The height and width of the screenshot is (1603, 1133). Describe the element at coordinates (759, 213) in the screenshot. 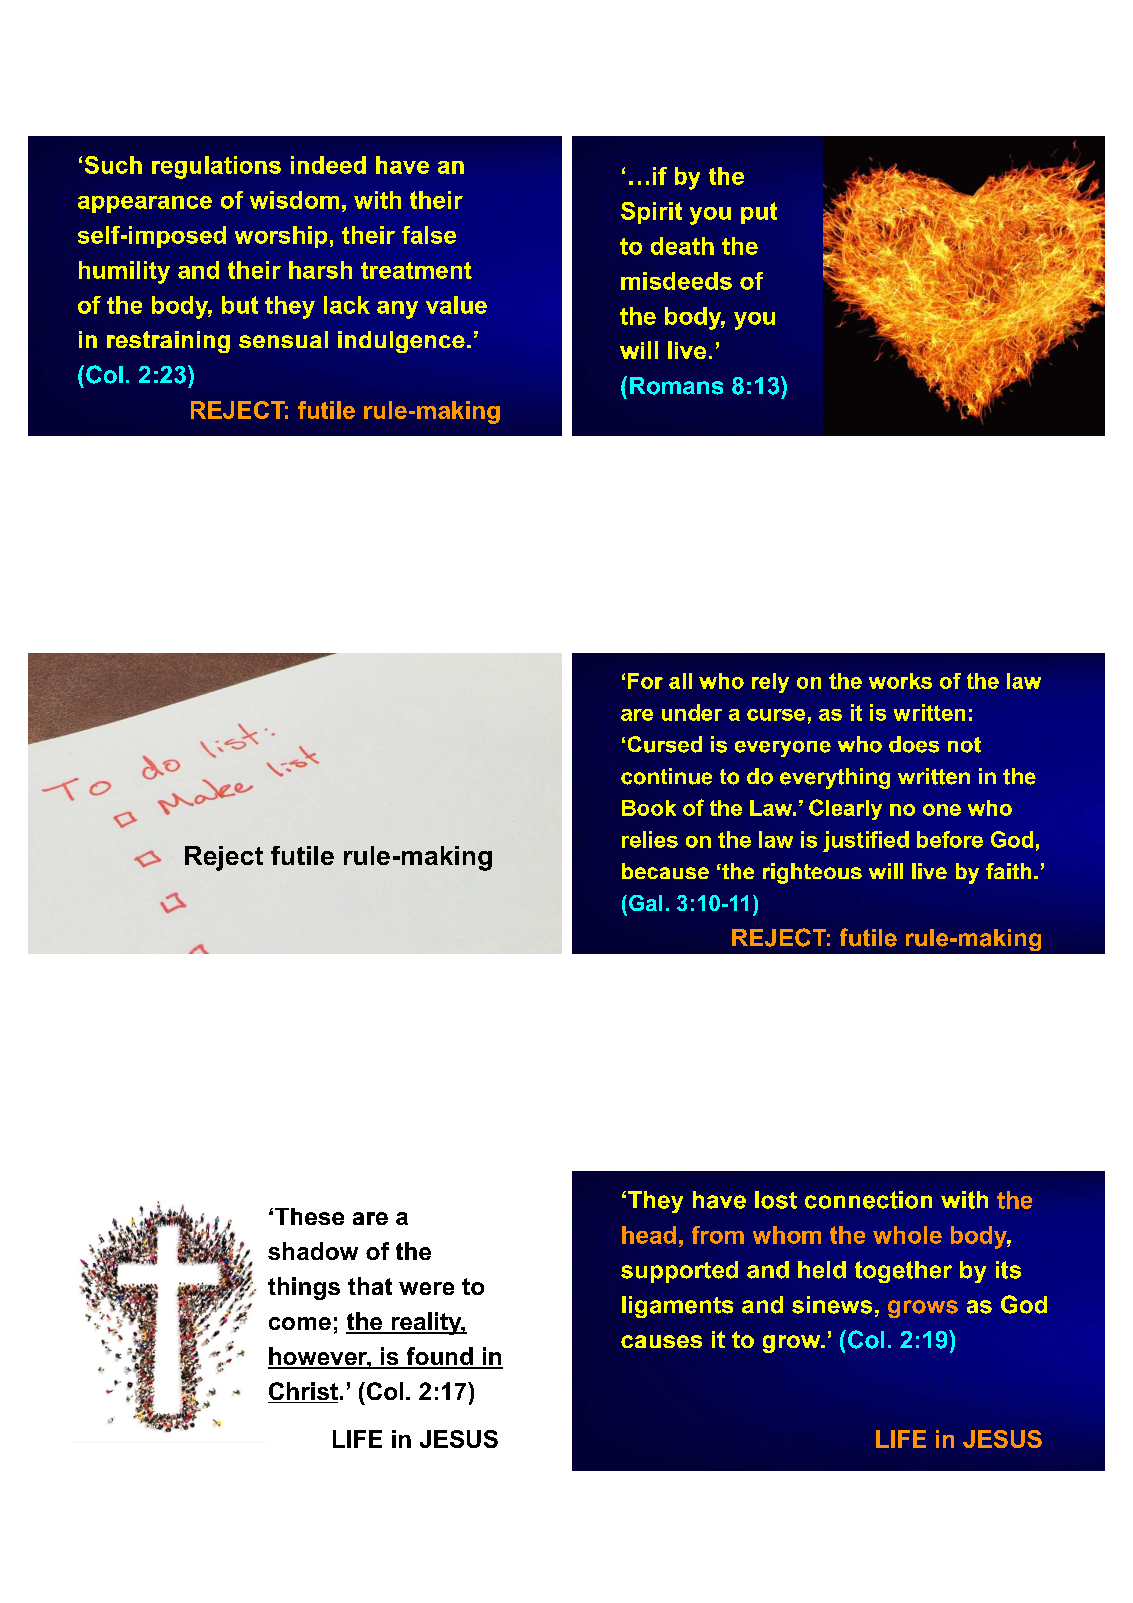

I see `put` at that location.
